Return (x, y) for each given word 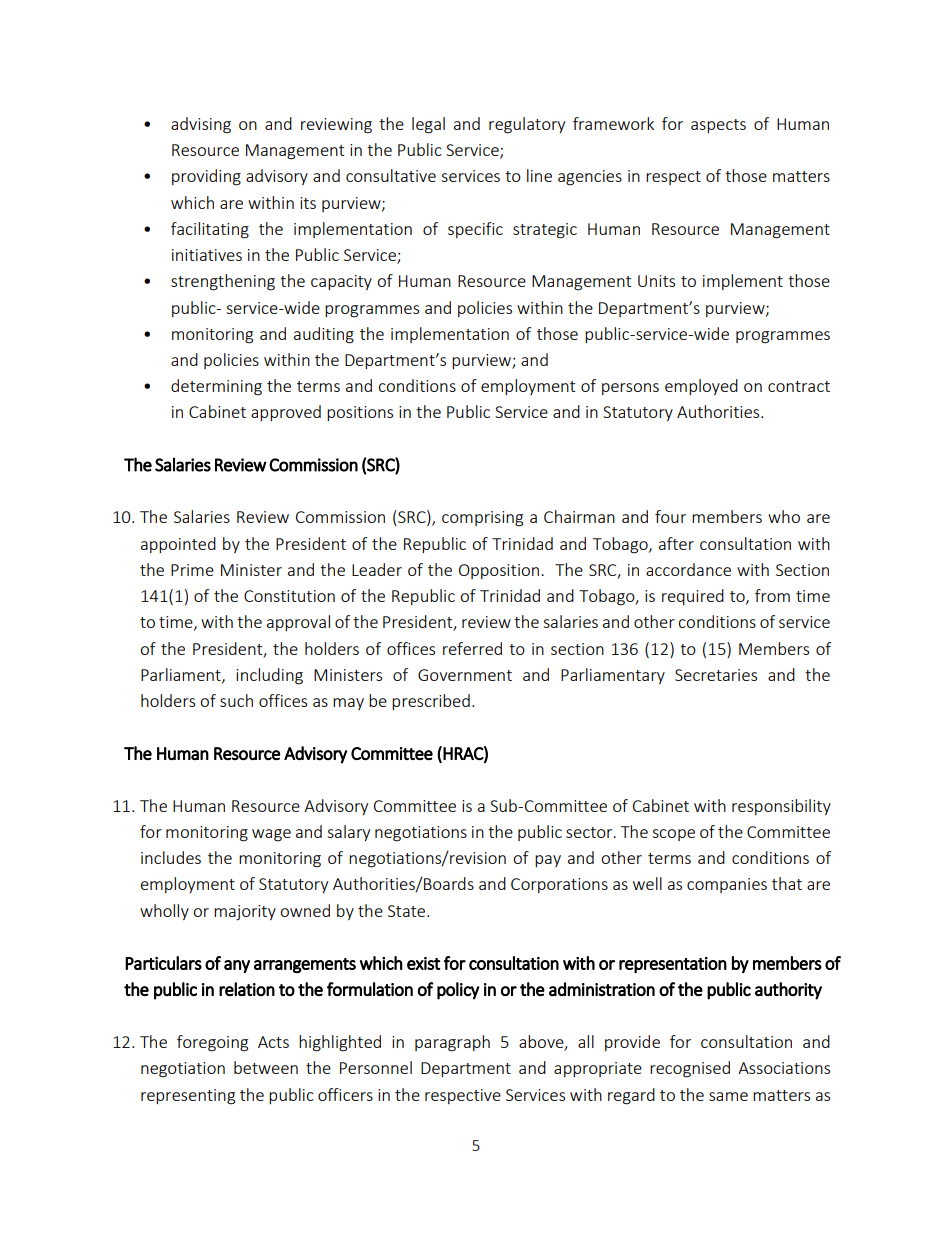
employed (701, 387)
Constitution (289, 596)
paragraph (452, 1043)
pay (548, 861)
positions (360, 413)
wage (271, 835)
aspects (718, 126)
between (266, 1067)
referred (472, 648)
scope (673, 835)
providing (206, 177)
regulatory (527, 125)
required (693, 597)
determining (216, 387)
